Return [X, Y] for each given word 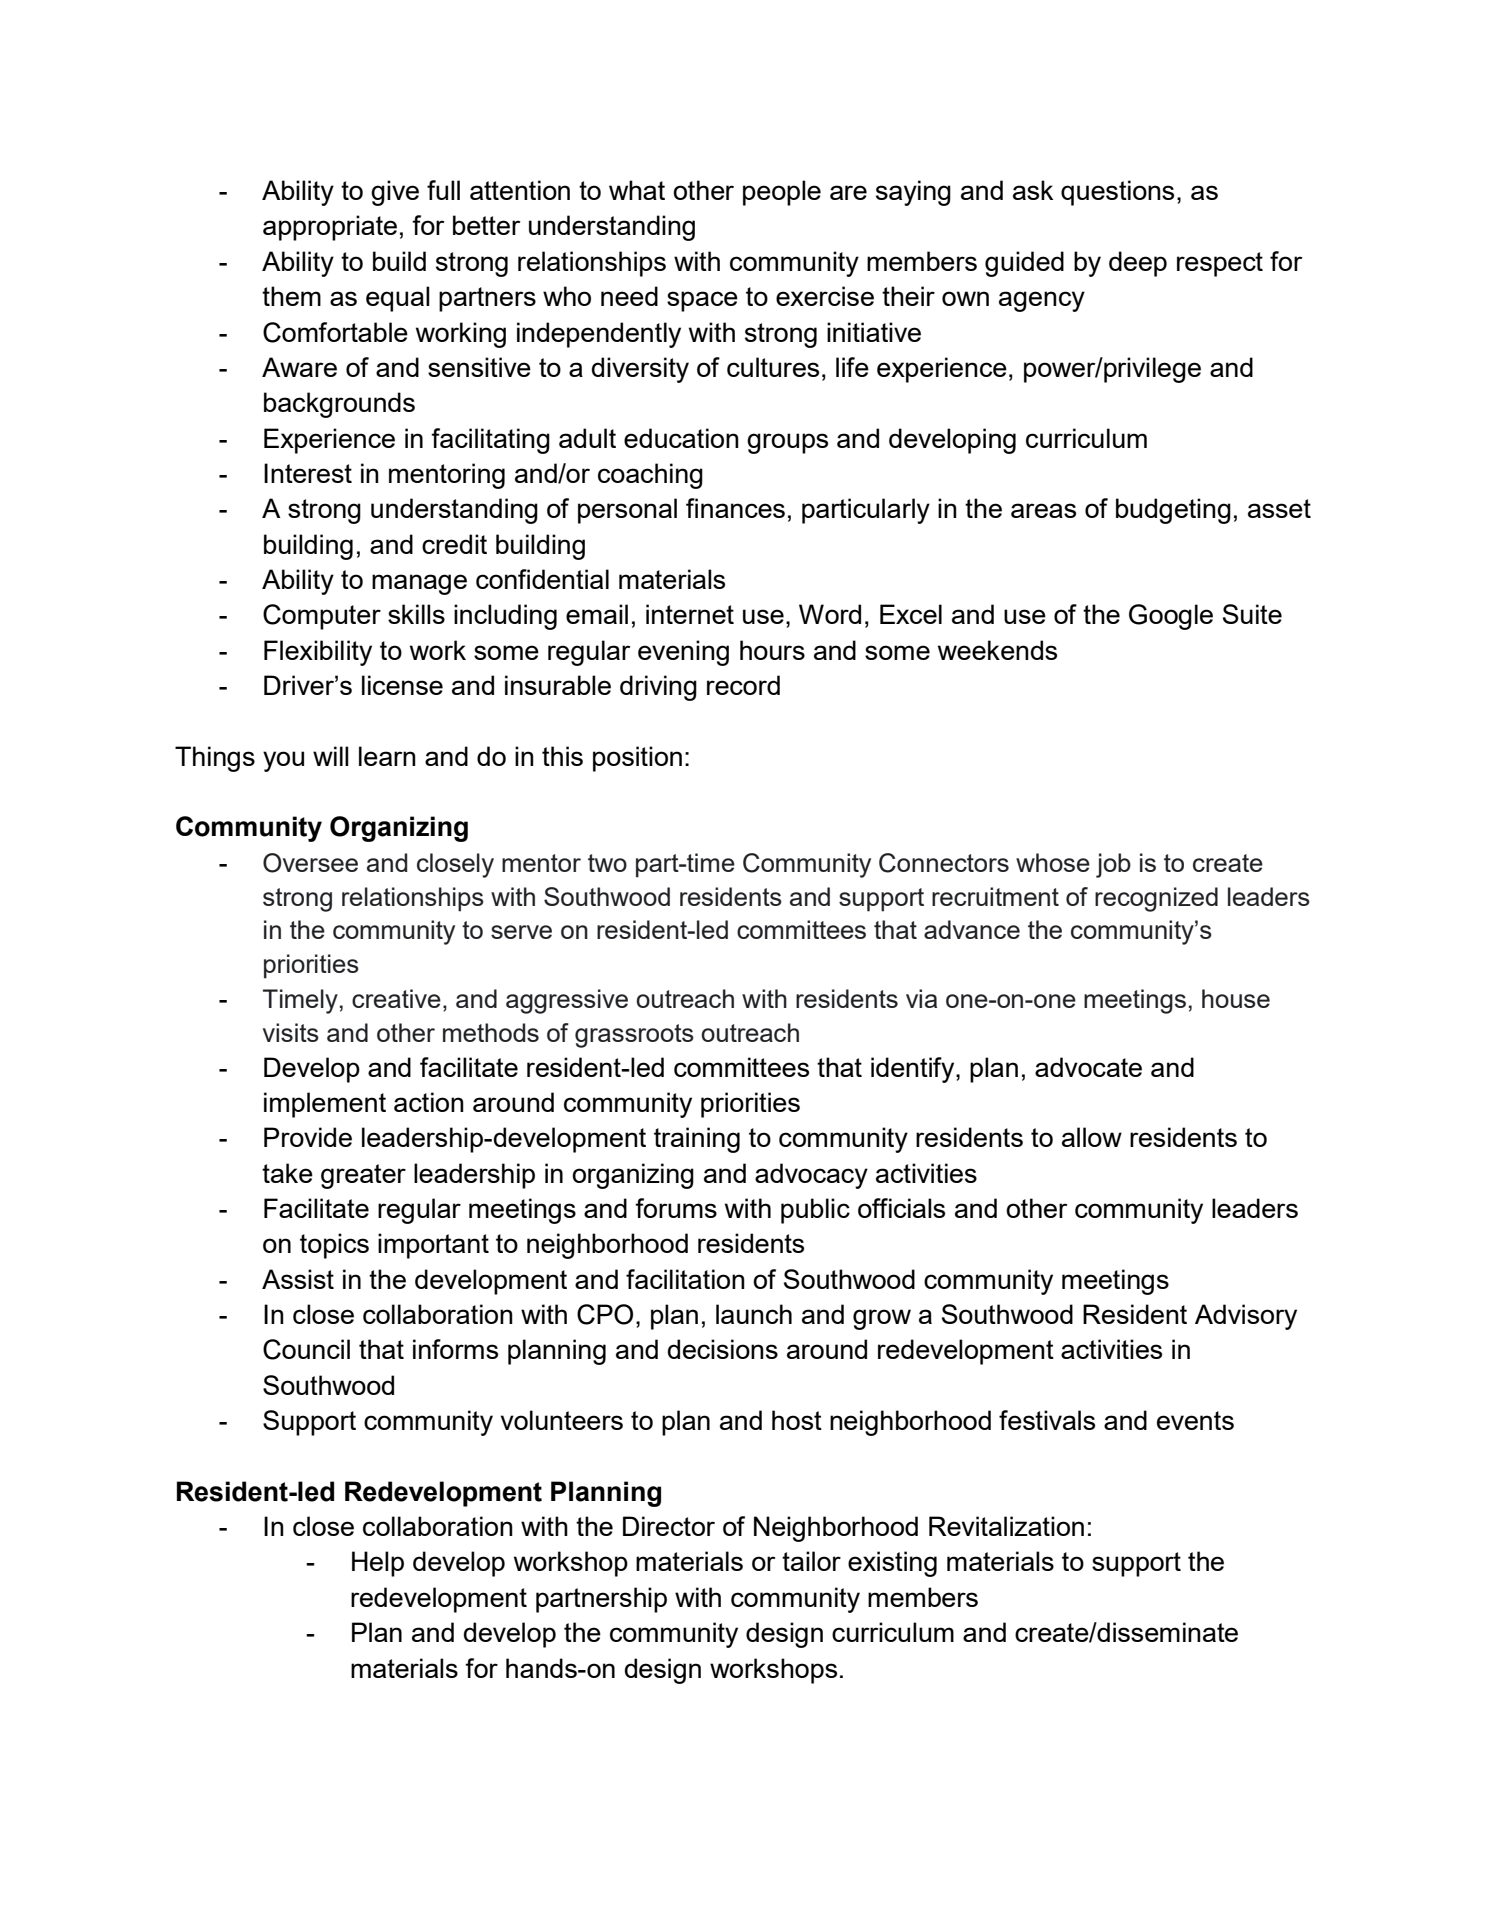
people [782, 193]
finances [735, 508]
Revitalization [1006, 1526]
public [815, 1211]
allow [1092, 1137]
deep [1138, 264]
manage [419, 584]
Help [378, 1564]
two [607, 863]
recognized [1156, 899]
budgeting [1173, 511]
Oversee [310, 863]
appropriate [330, 228]
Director [669, 1526]
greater [363, 1176]
